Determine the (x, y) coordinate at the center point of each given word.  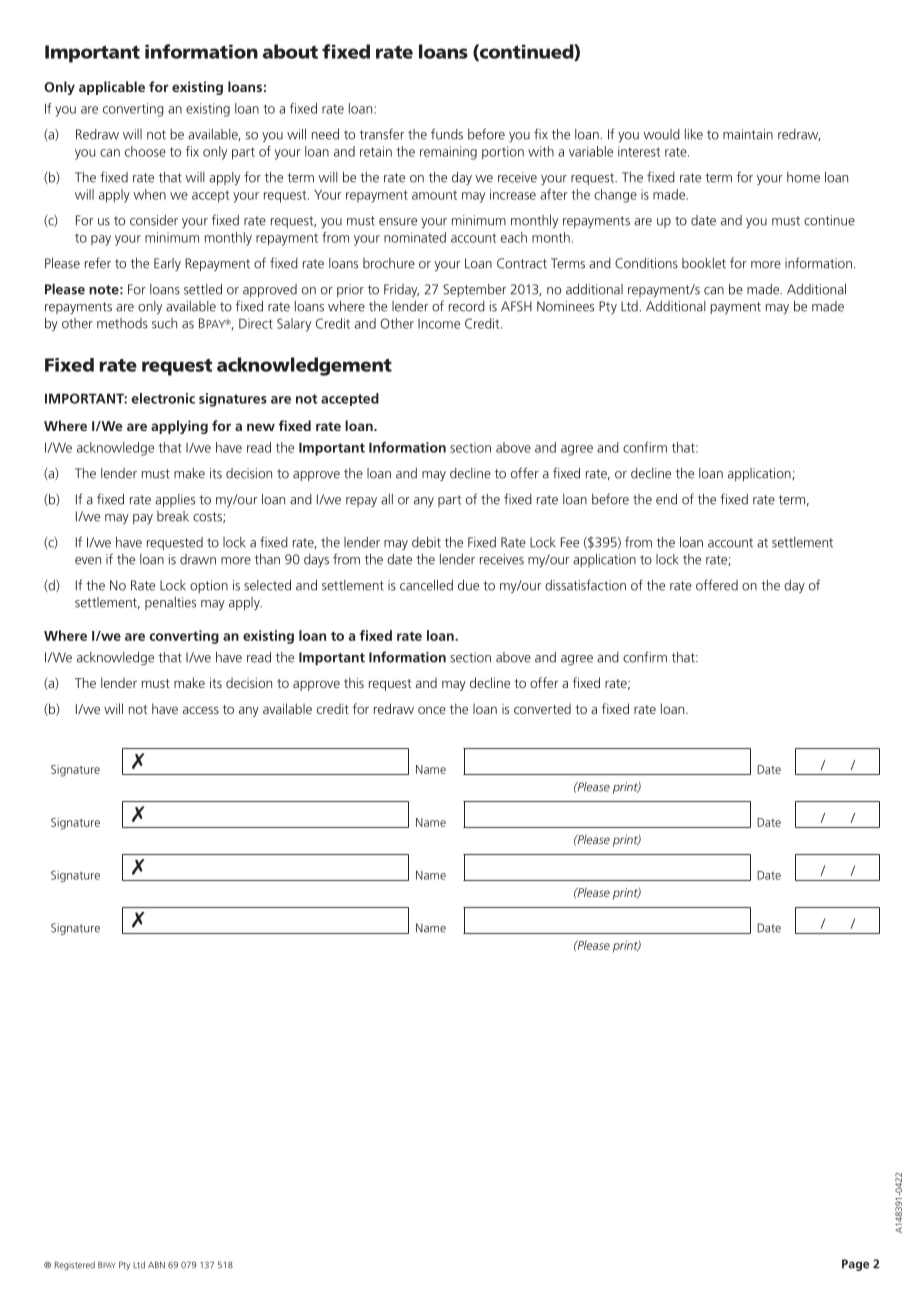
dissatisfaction (585, 585)
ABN (156, 1265)
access (201, 710)
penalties (170, 603)
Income (439, 324)
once (432, 710)
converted (542, 708)
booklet (704, 263)
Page (855, 1265)
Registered (75, 1265)
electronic (163, 398)
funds (447, 134)
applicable (112, 88)
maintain (748, 134)
